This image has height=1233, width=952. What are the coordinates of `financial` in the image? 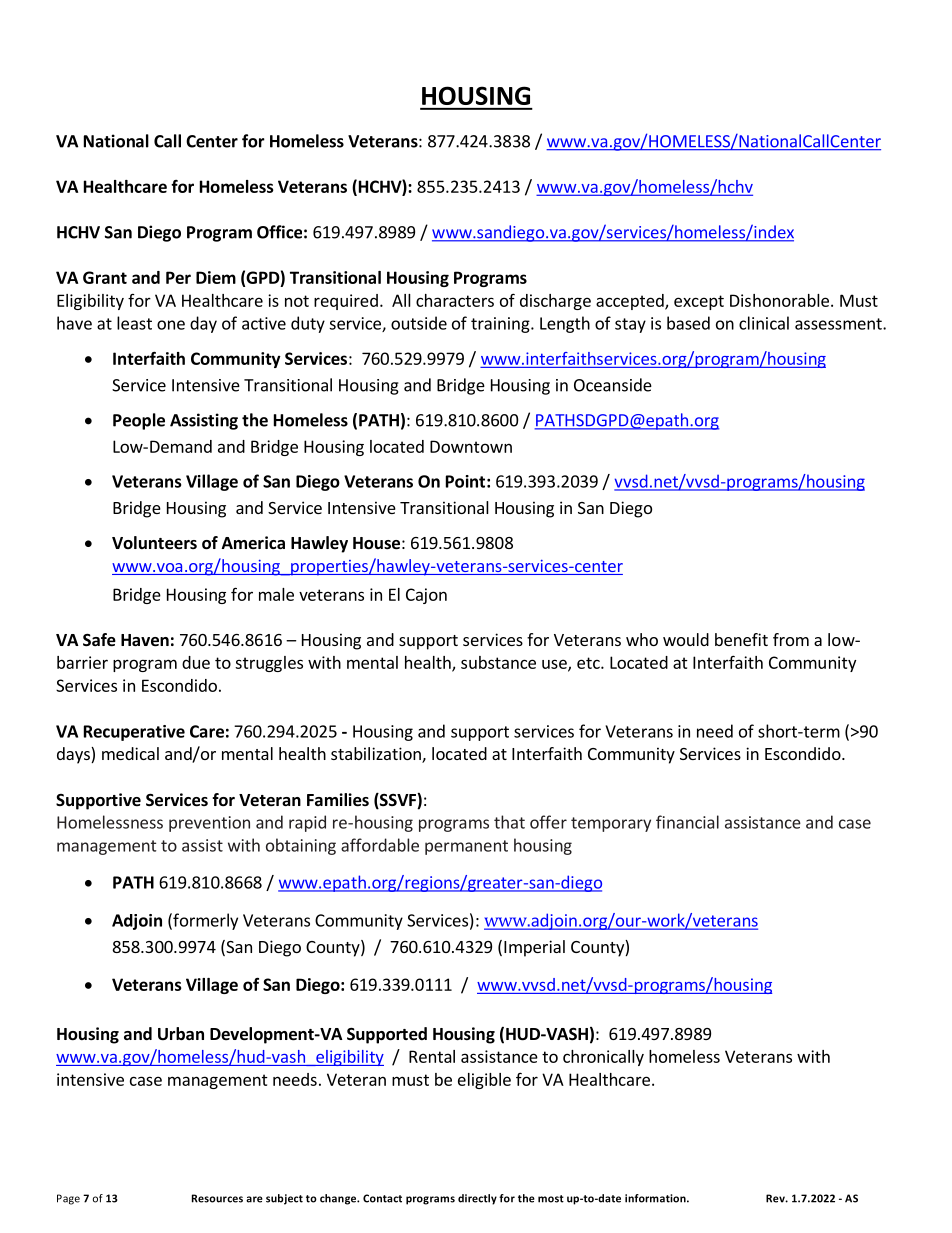 It's located at (687, 822).
